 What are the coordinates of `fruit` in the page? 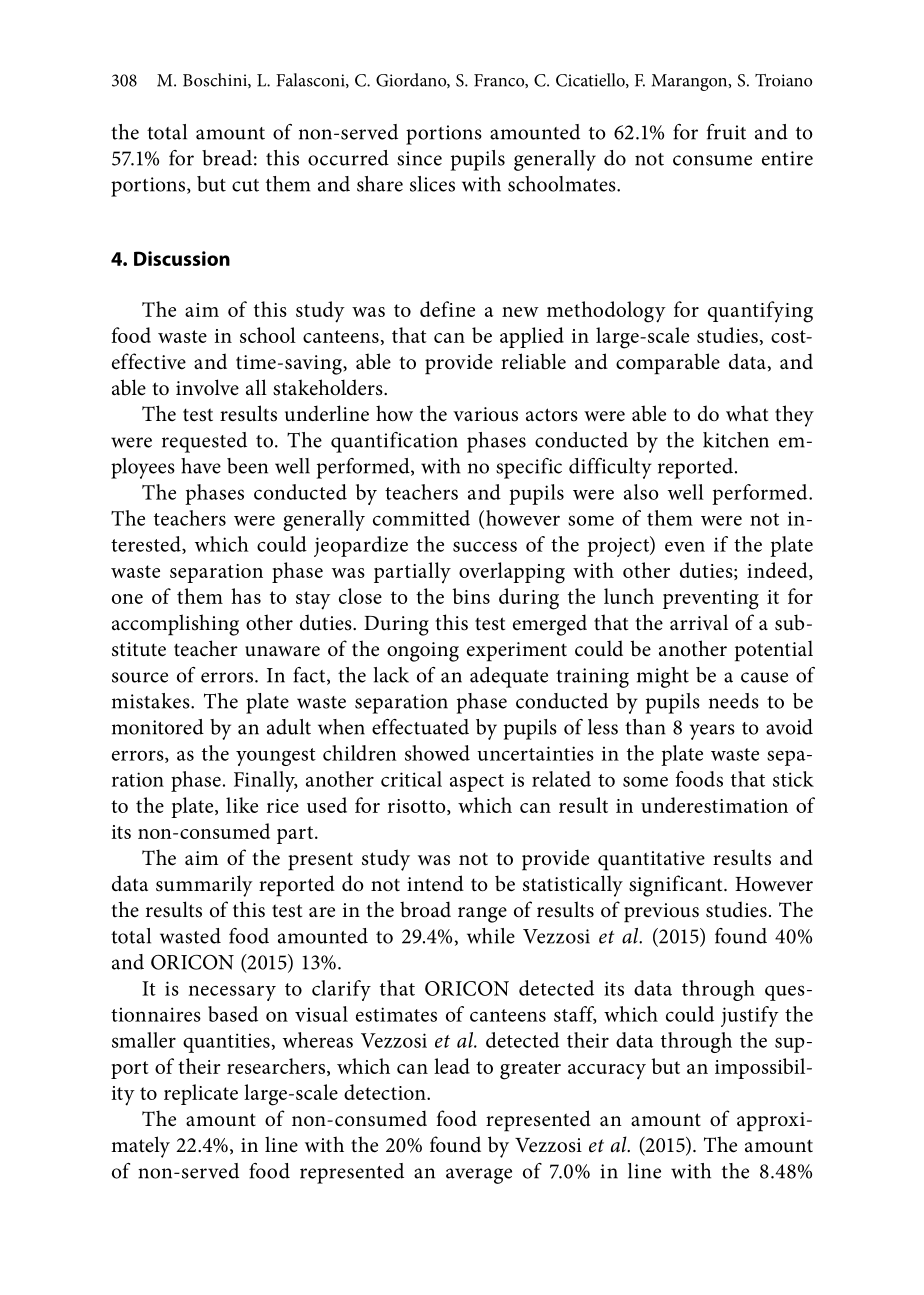 It's located at (726, 132).
